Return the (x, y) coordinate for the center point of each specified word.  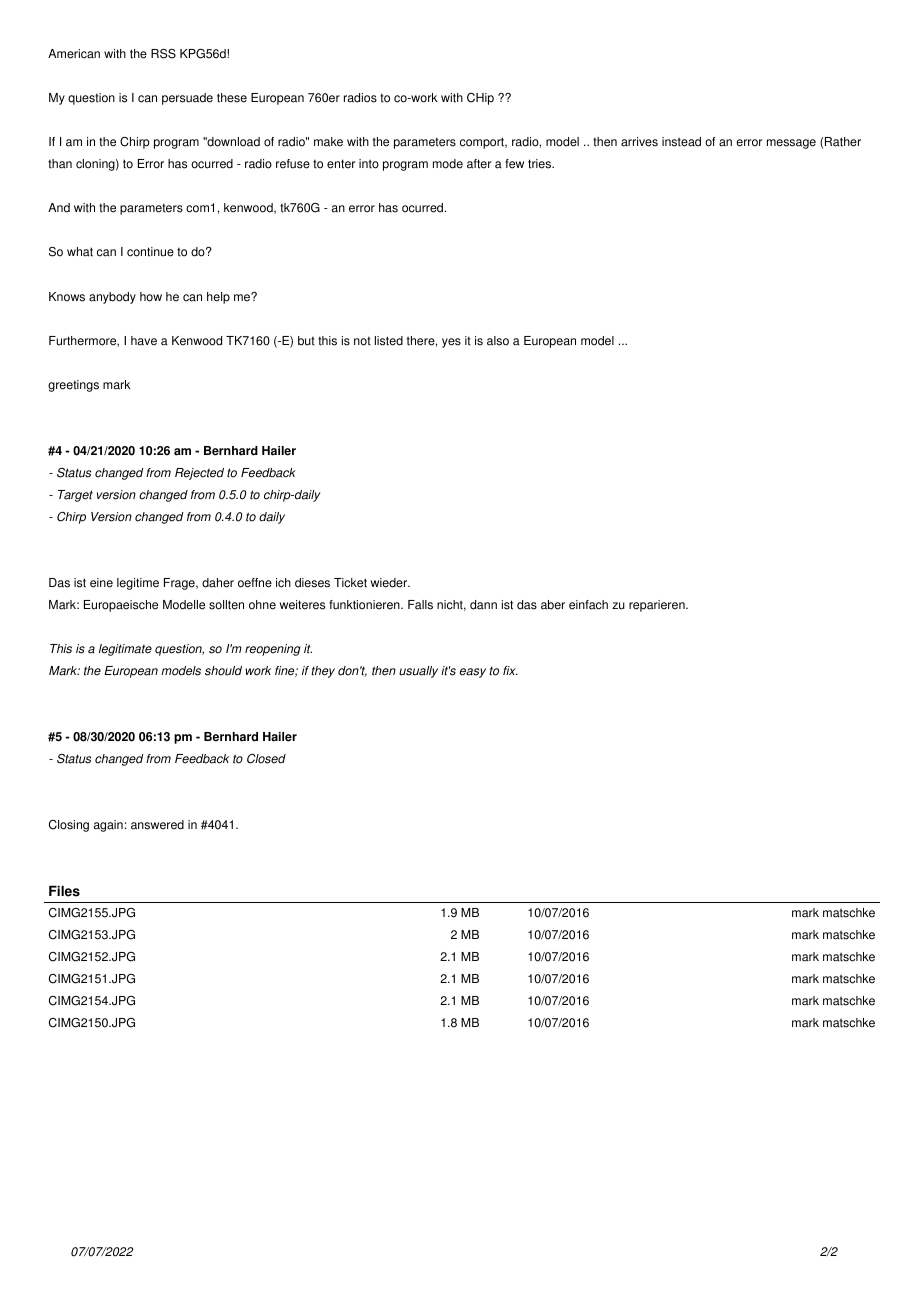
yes (451, 343)
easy (473, 673)
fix (510, 670)
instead (681, 142)
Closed (266, 759)
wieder (390, 583)
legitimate (125, 650)
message (791, 144)
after (479, 164)
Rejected (199, 474)
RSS (163, 54)
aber (553, 605)
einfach (588, 605)
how (151, 297)
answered (157, 825)
